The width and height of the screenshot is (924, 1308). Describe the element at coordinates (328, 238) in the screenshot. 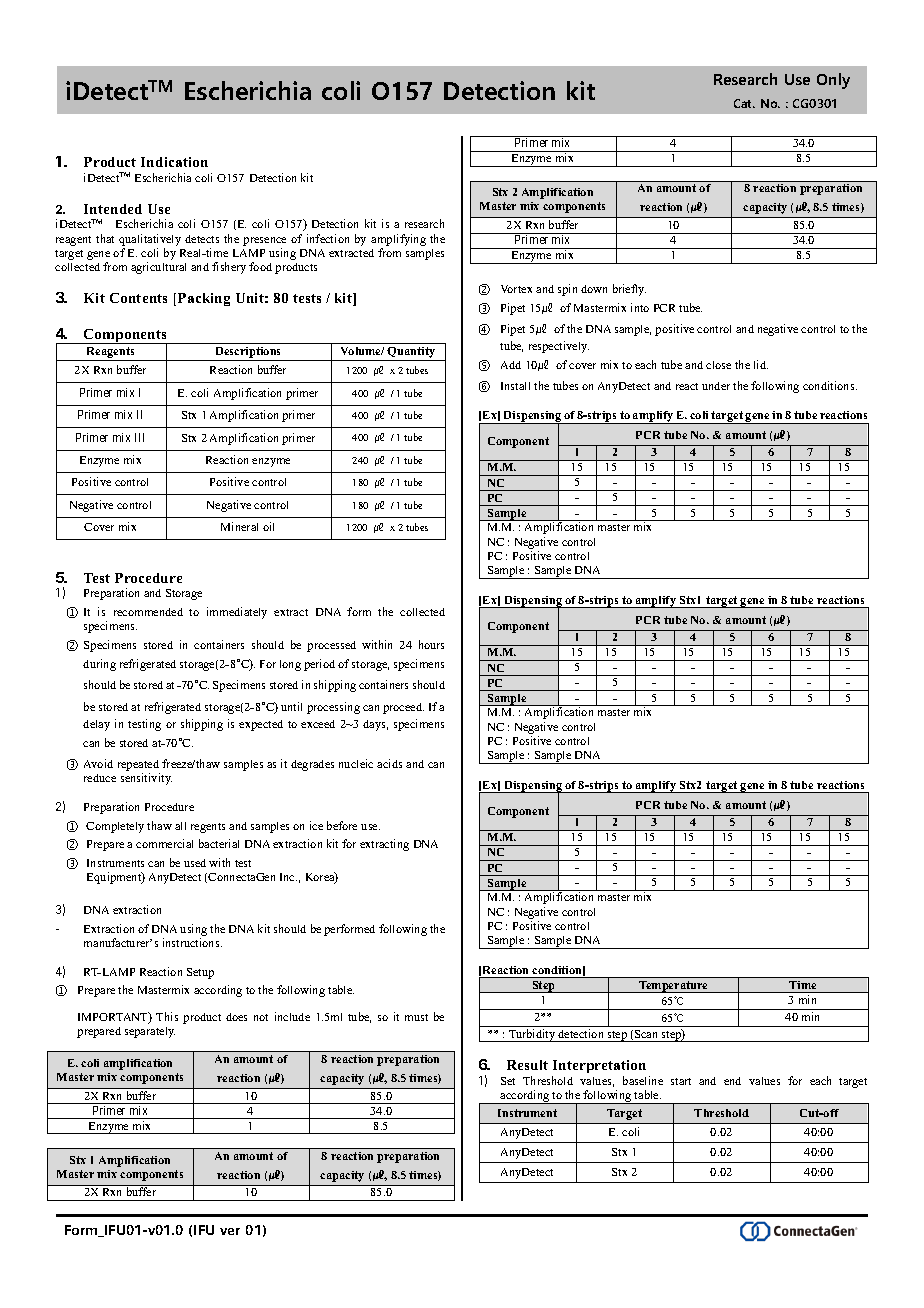

I see `infection` at that location.
